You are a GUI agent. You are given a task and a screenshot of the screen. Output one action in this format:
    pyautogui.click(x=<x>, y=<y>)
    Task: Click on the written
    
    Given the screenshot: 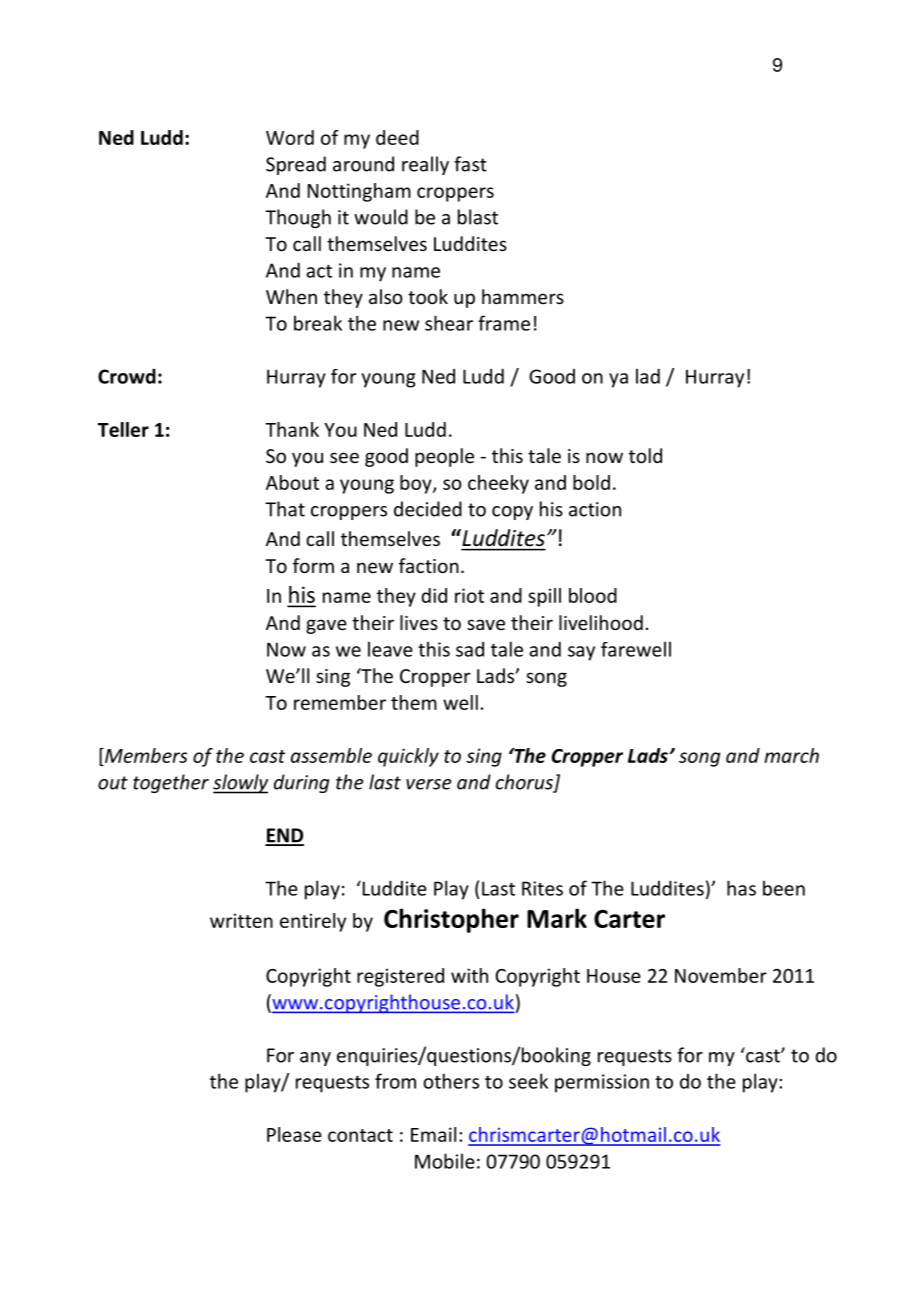 What is the action you would take?
    pyautogui.click(x=241, y=920)
